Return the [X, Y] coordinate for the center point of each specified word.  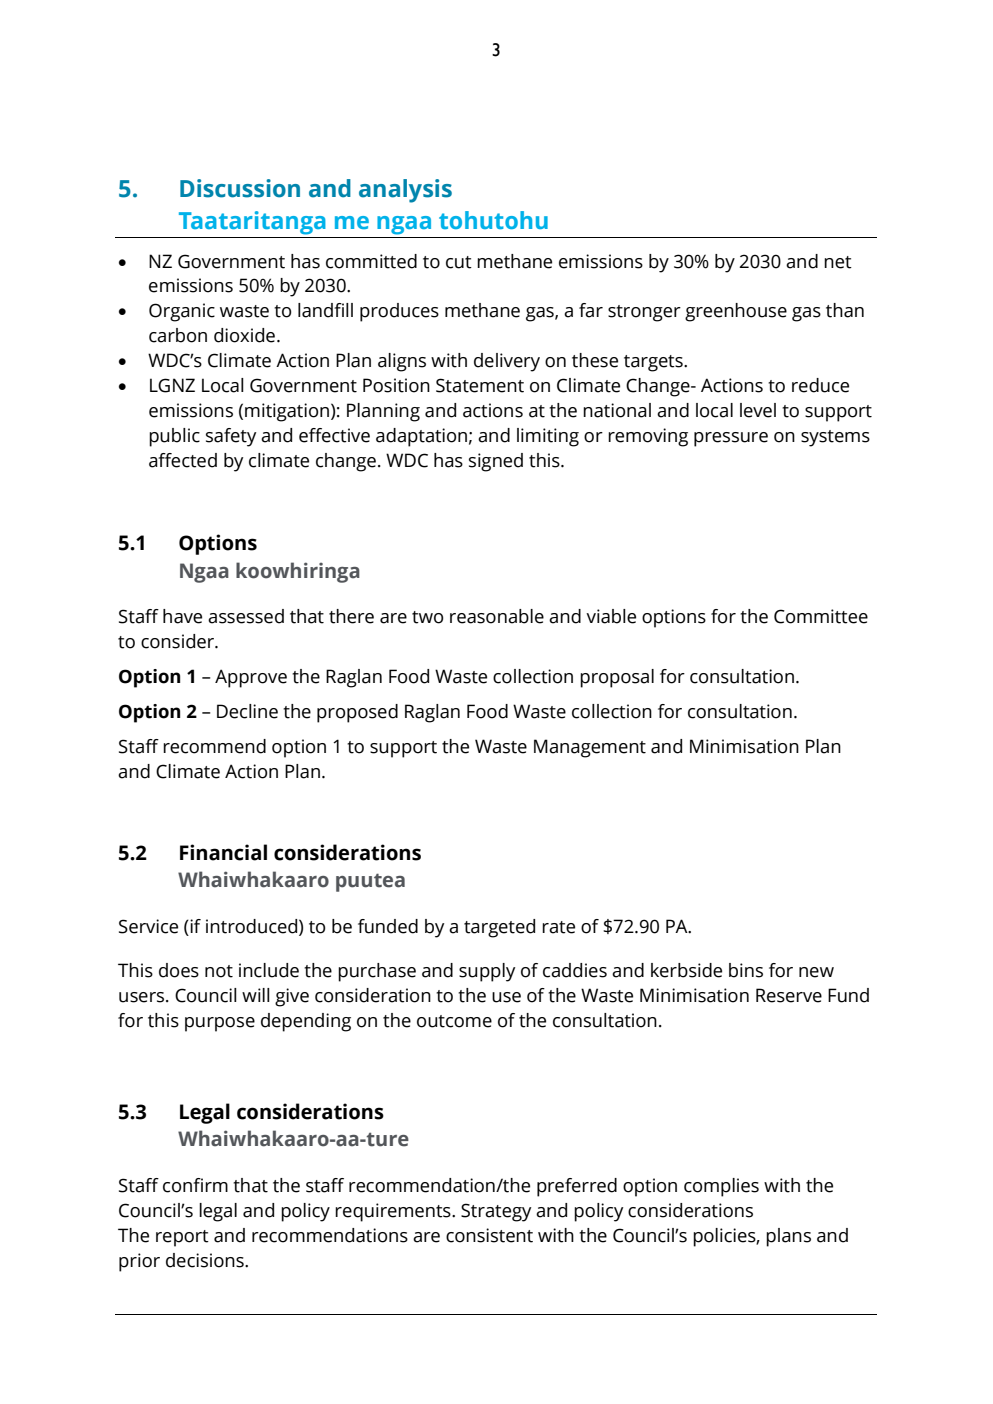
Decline [247, 711]
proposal [617, 678]
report [182, 1238]
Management [590, 748]
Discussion [240, 188]
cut [459, 262]
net [838, 262]
